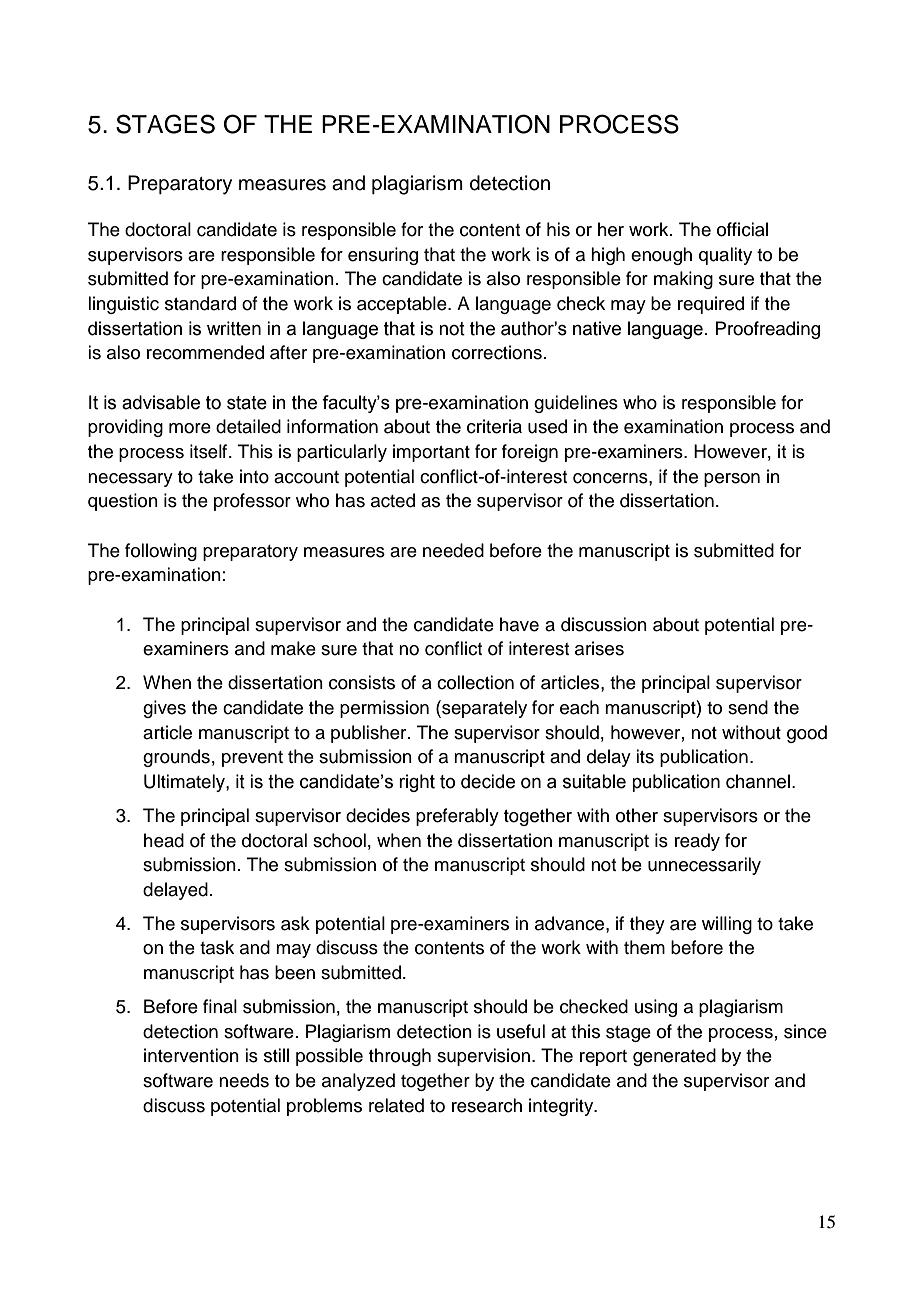 This image has width=924, height=1308. What do you see at coordinates (758, 781) in the image?
I see `channel` at bounding box center [758, 781].
